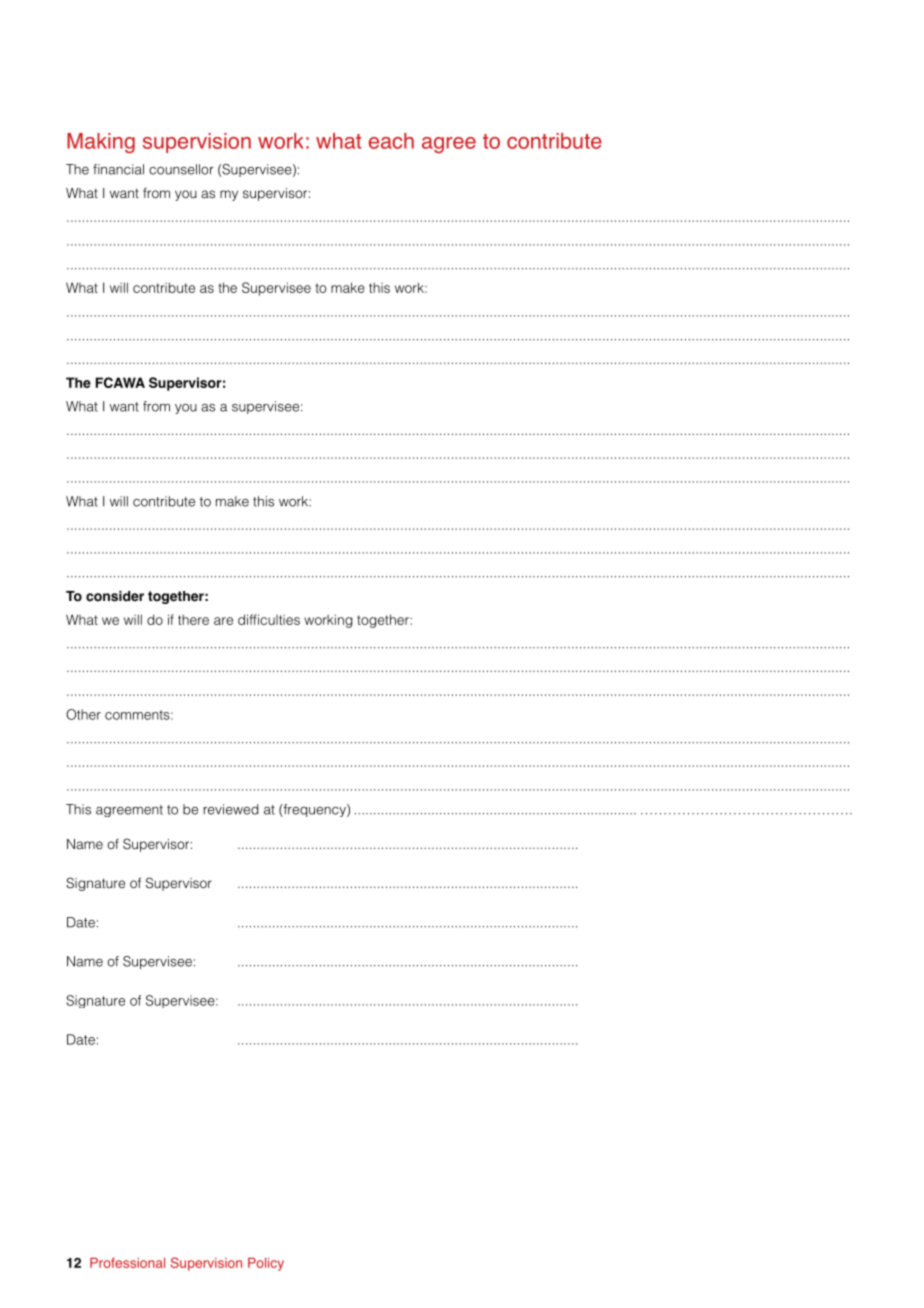 The width and height of the image is (924, 1308). Describe the element at coordinates (391, 141) in the image. I see `each` at that location.
